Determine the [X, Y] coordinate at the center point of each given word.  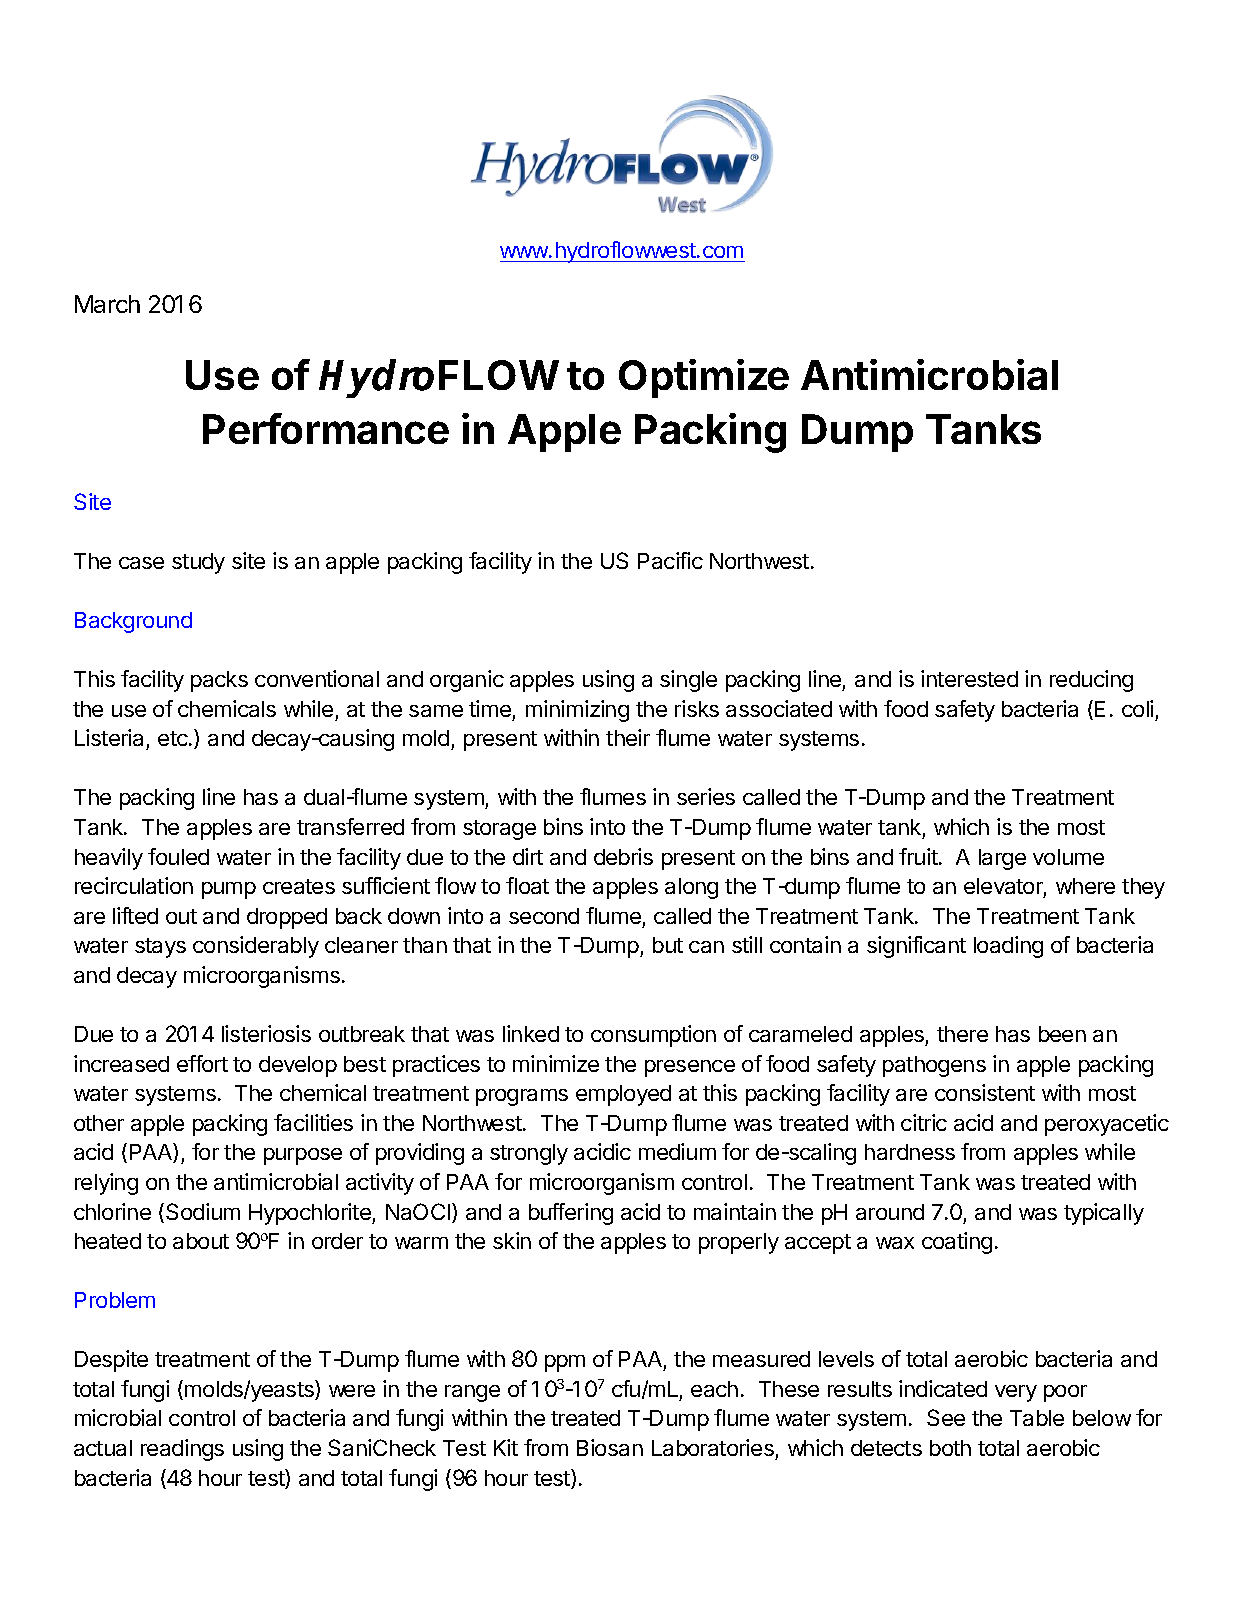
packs [219, 681]
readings [182, 1450]
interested [969, 678]
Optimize [704, 378]
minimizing [577, 711]
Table [1037, 1418]
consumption [653, 1036]
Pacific [670, 560]
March [107, 304]
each [714, 1389]
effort [202, 1063]
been [1062, 1034]
